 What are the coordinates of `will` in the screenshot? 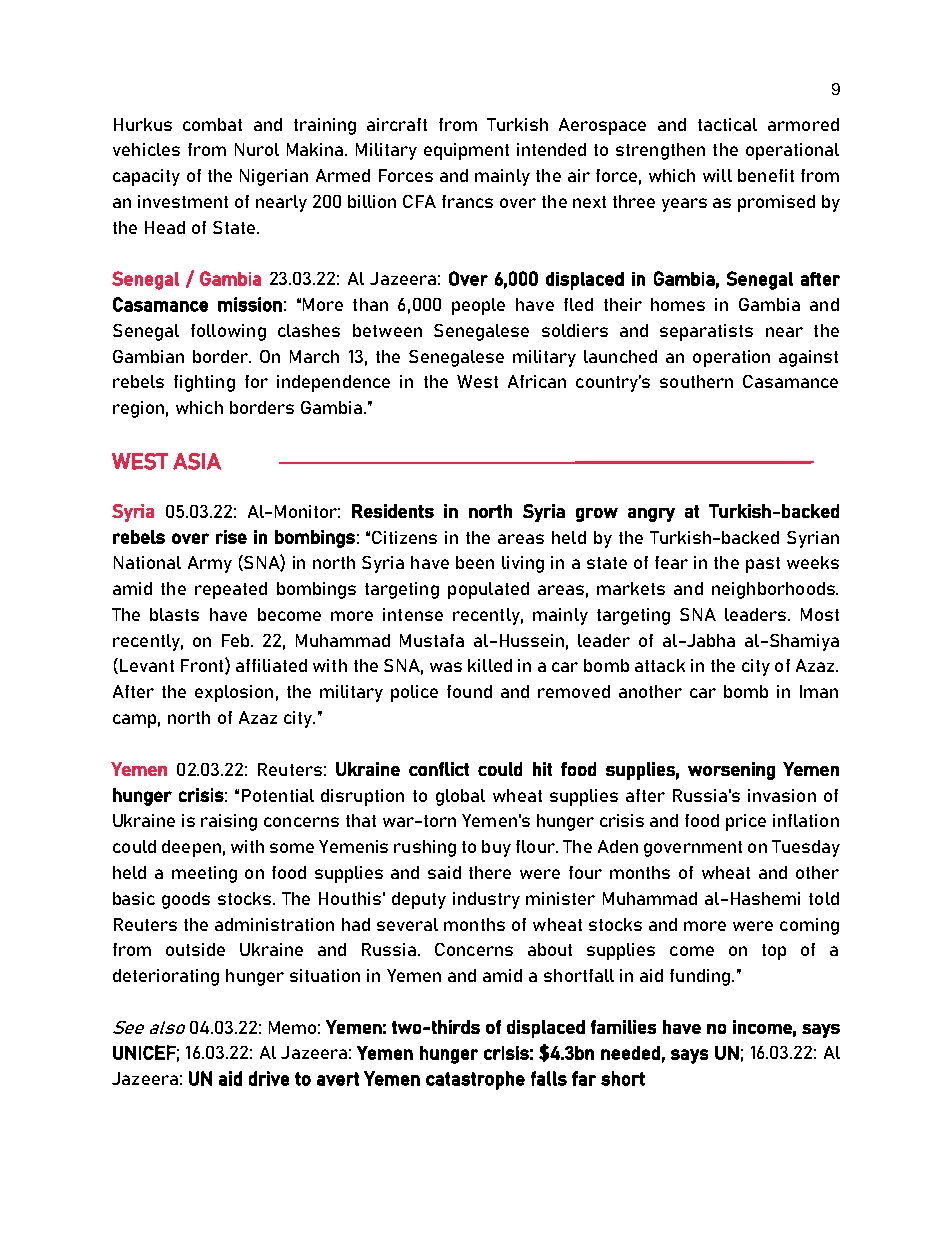 It's located at (717, 175).
